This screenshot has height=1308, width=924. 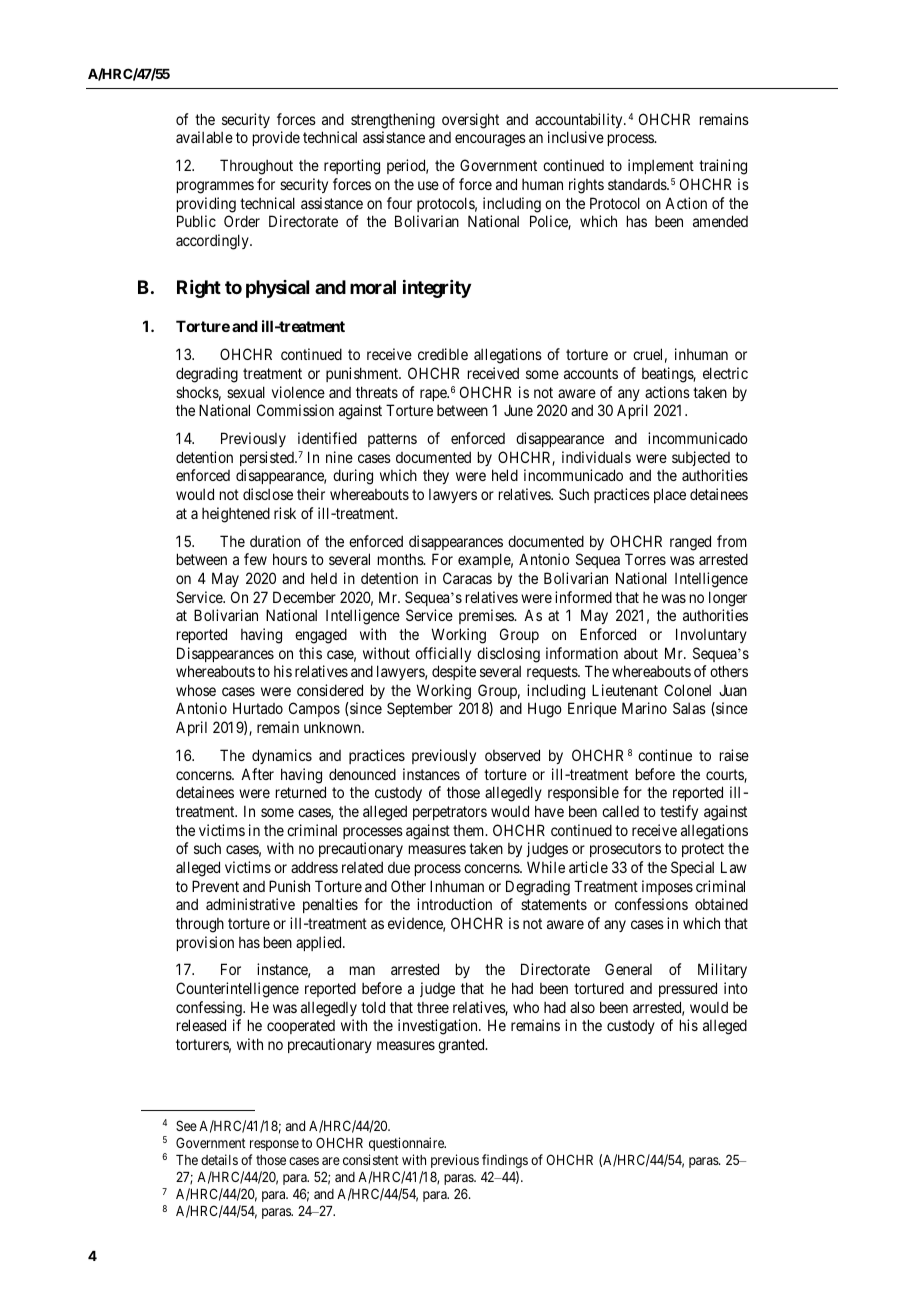 I want to click on response, so click(x=274, y=1145).
